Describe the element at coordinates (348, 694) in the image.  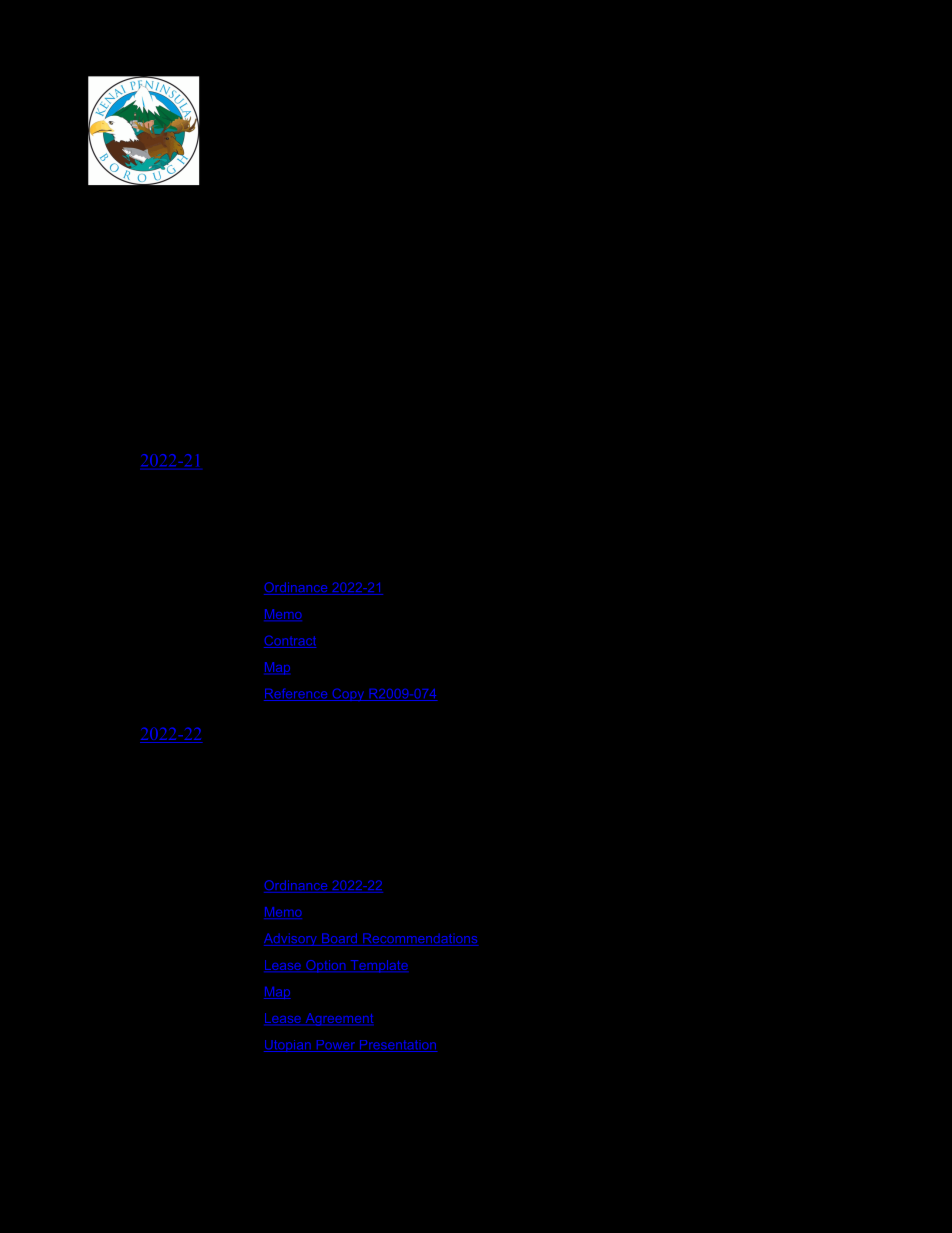
I see `Copy` at that location.
